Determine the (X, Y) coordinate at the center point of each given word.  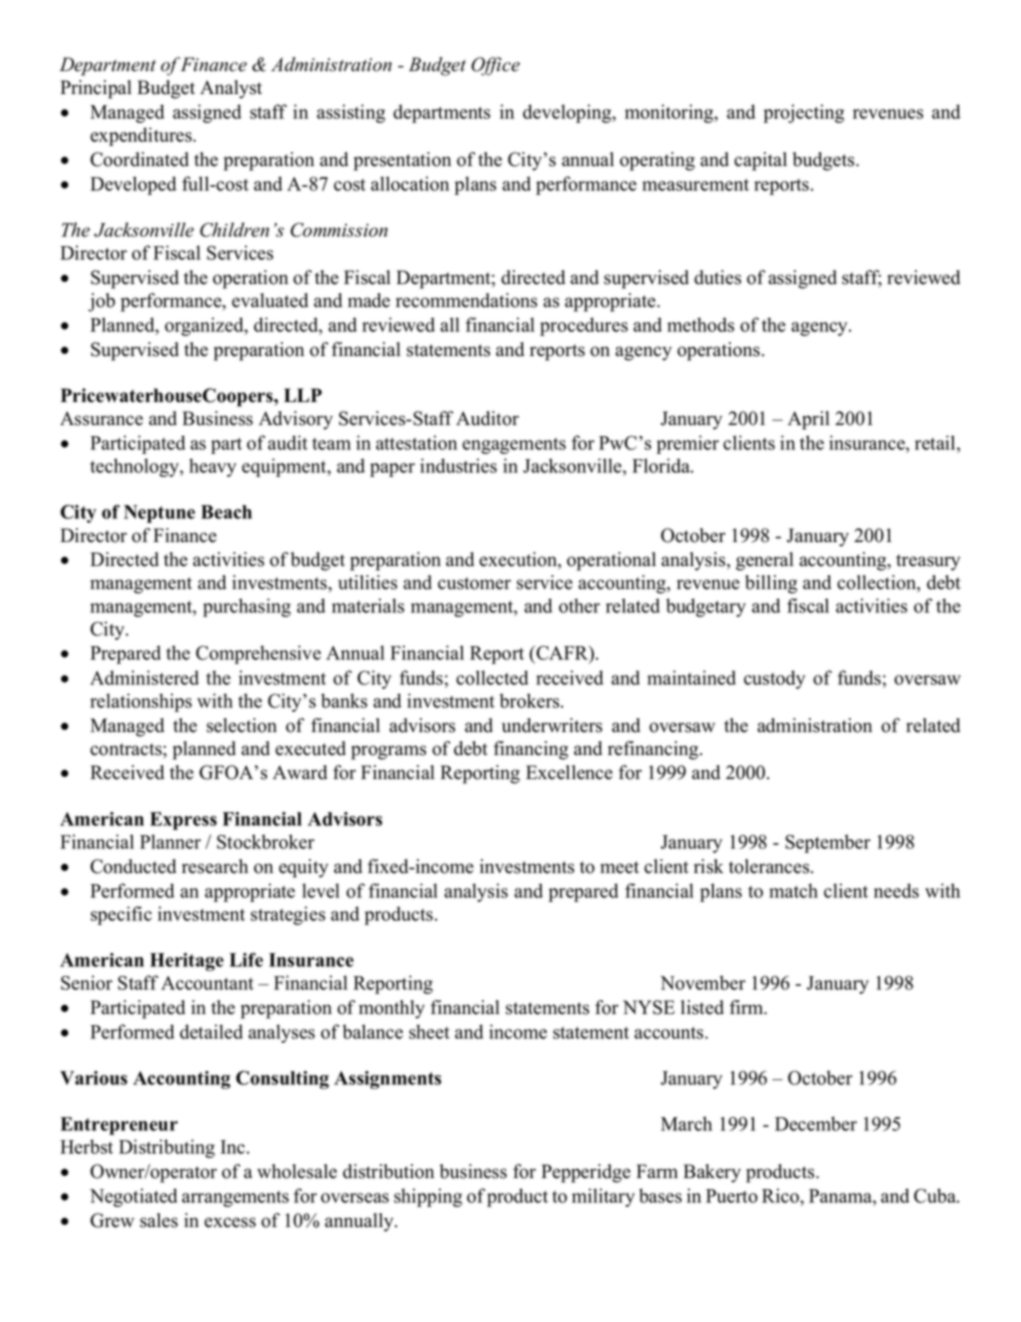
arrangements (235, 1199)
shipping (428, 1197)
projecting (804, 113)
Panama (841, 1196)
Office (495, 66)
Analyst (231, 89)
